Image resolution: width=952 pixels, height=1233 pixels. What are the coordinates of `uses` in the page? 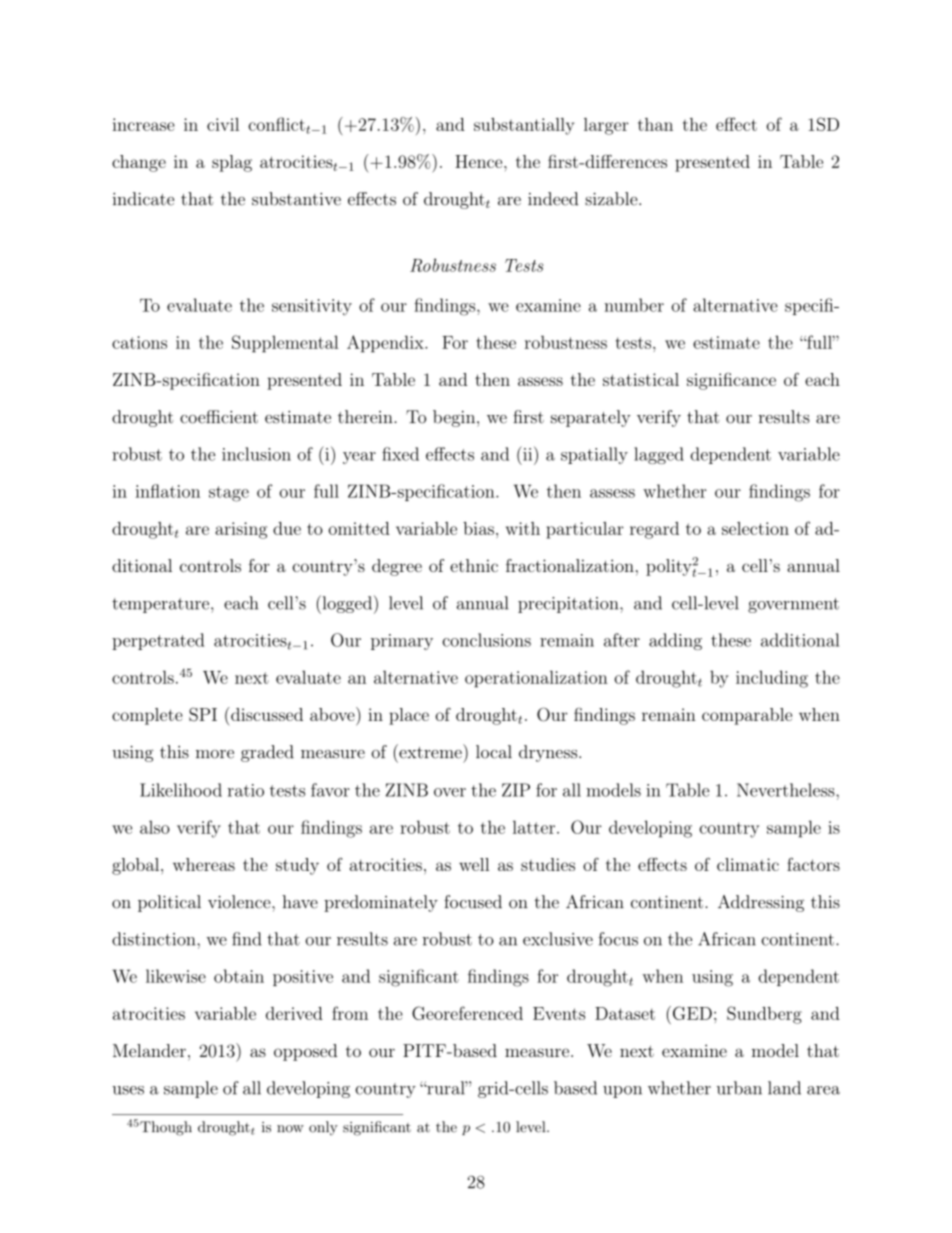 It's located at (128, 1090).
